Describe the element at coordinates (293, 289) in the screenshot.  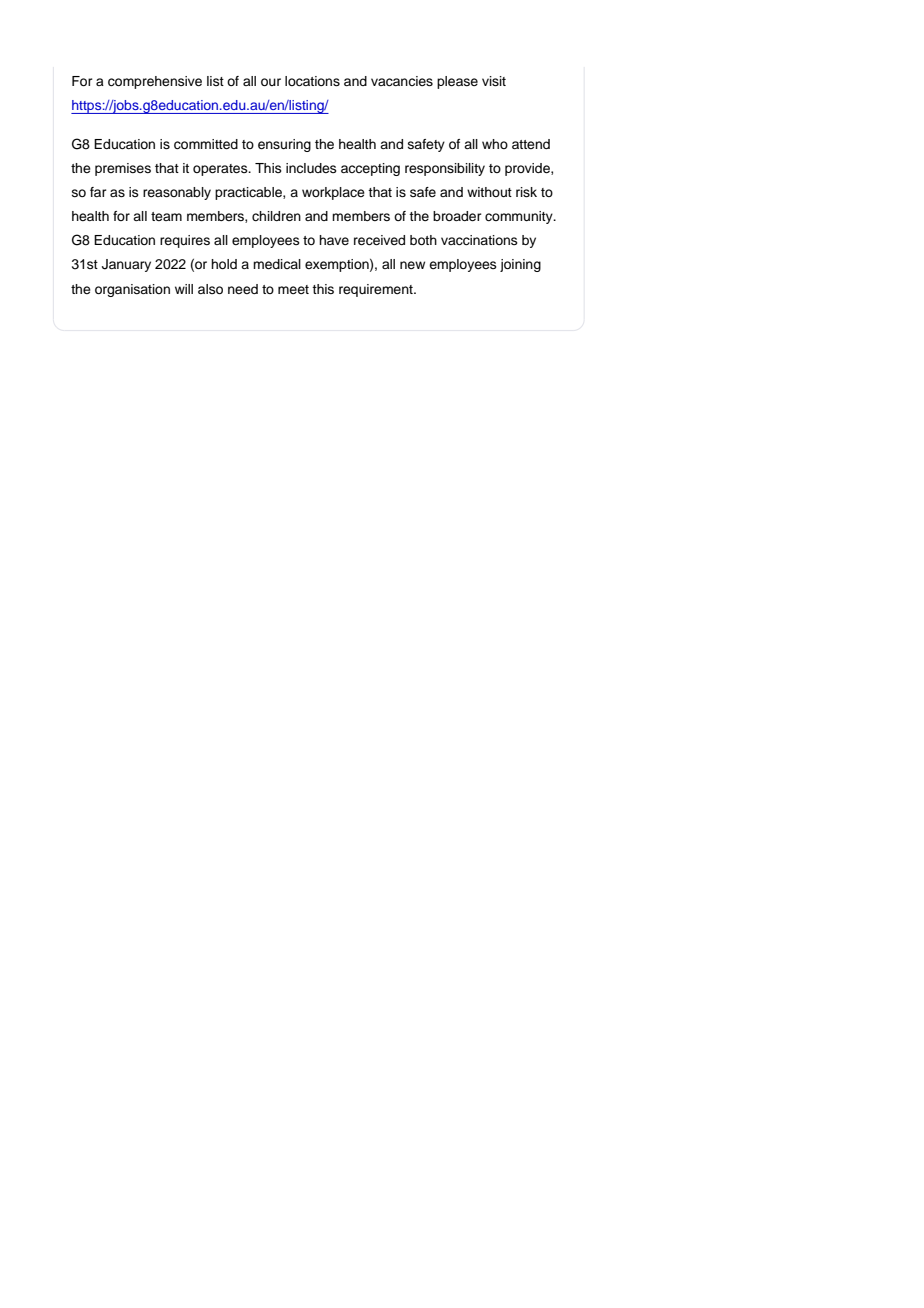
I see `meet` at that location.
